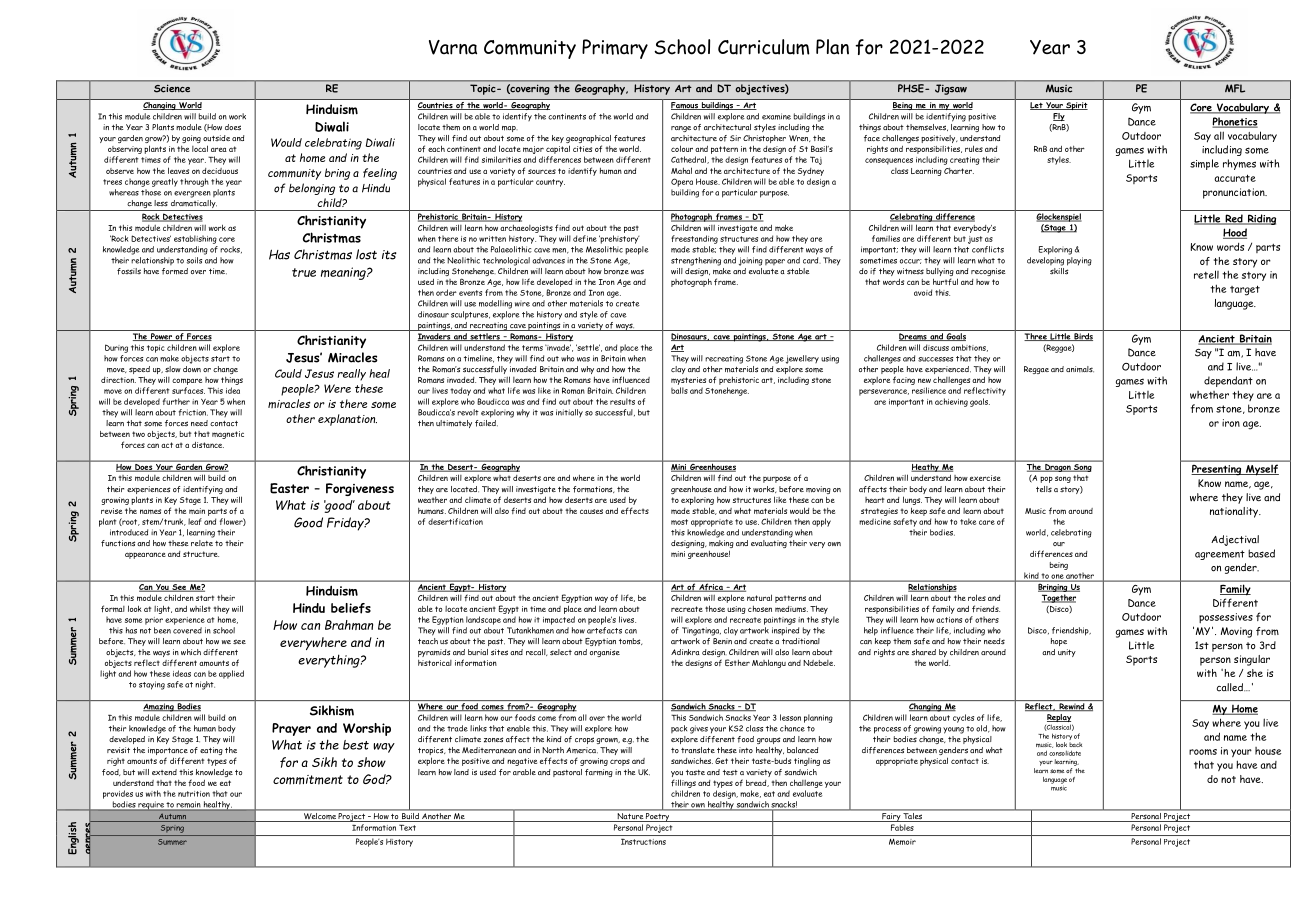 This screenshot has width=1308, height=924. Describe the element at coordinates (1046, 479) in the screenshot. I see `pop` at that location.
